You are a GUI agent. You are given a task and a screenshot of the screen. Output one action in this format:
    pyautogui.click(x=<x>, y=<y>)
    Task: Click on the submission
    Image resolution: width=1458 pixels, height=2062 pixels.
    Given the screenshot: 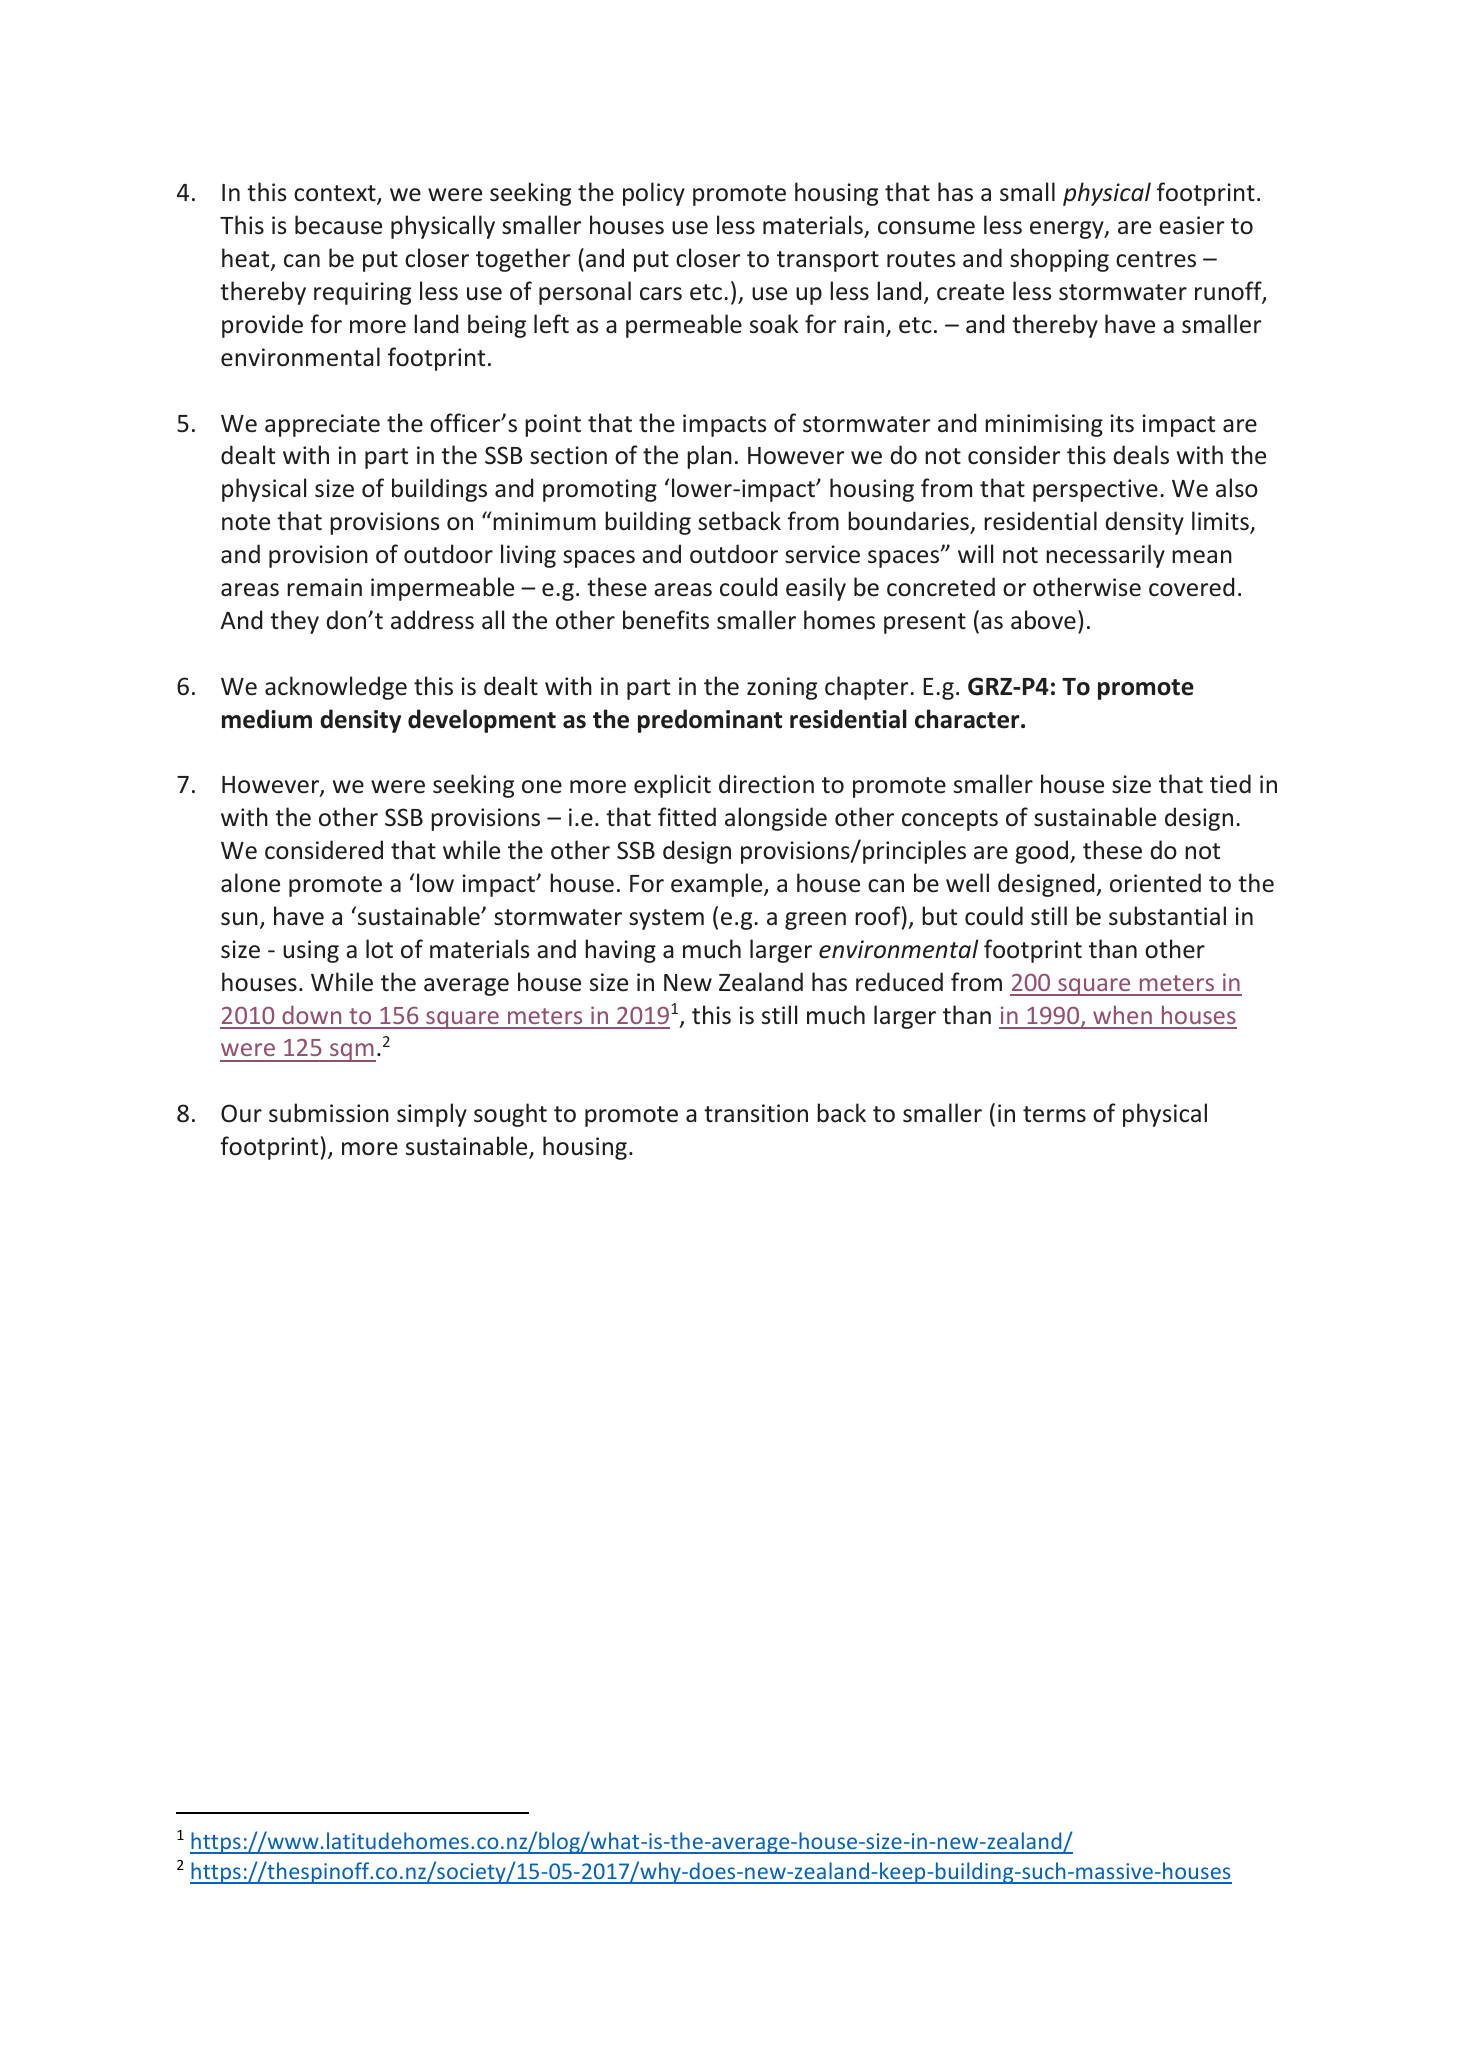 What is the action you would take?
    pyautogui.click(x=329, y=1113)
